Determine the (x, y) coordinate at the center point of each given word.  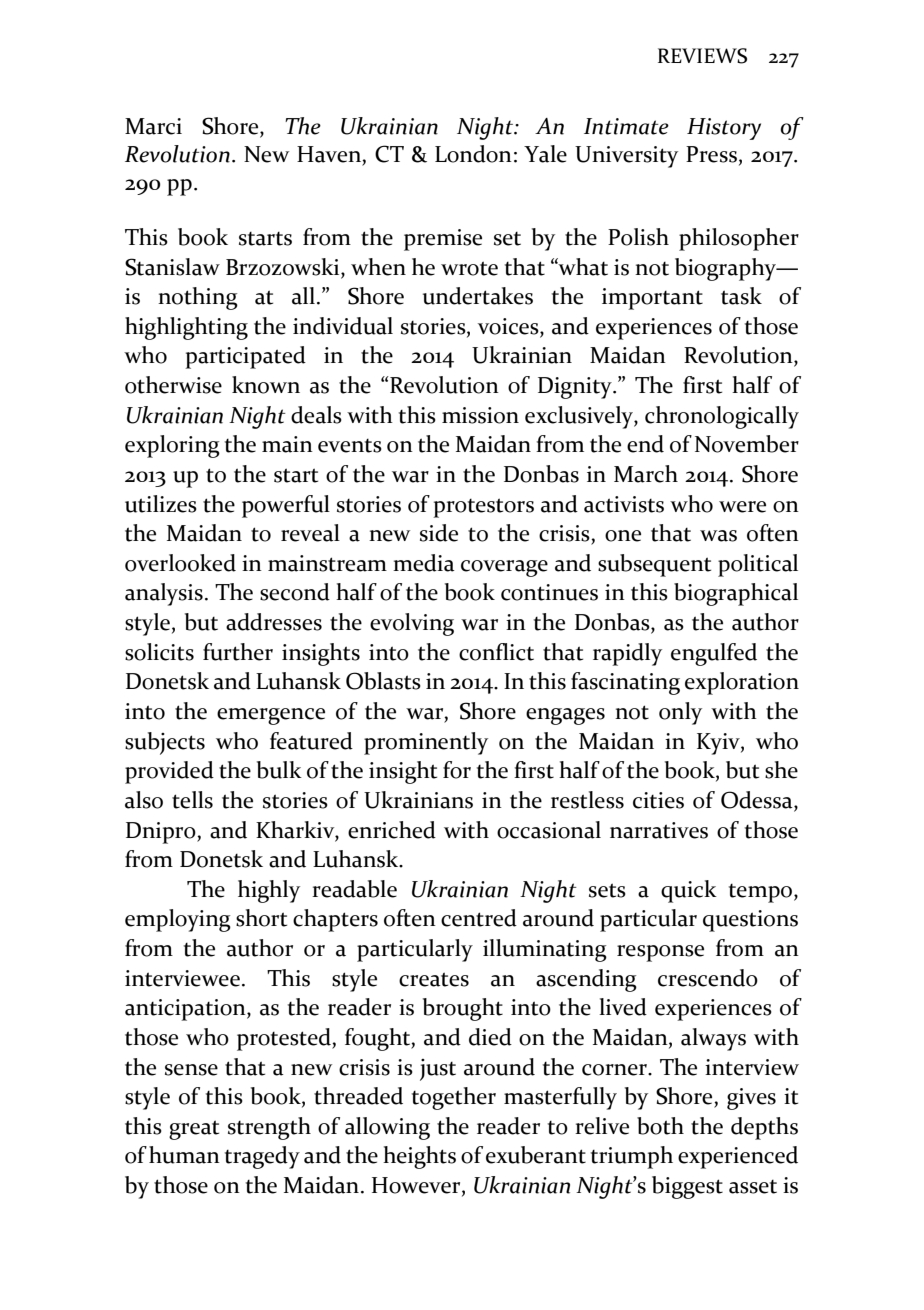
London (473, 154)
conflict (496, 652)
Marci (153, 126)
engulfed (714, 654)
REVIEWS (702, 56)
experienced (738, 1157)
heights (419, 1157)
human (184, 1155)
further (238, 652)
